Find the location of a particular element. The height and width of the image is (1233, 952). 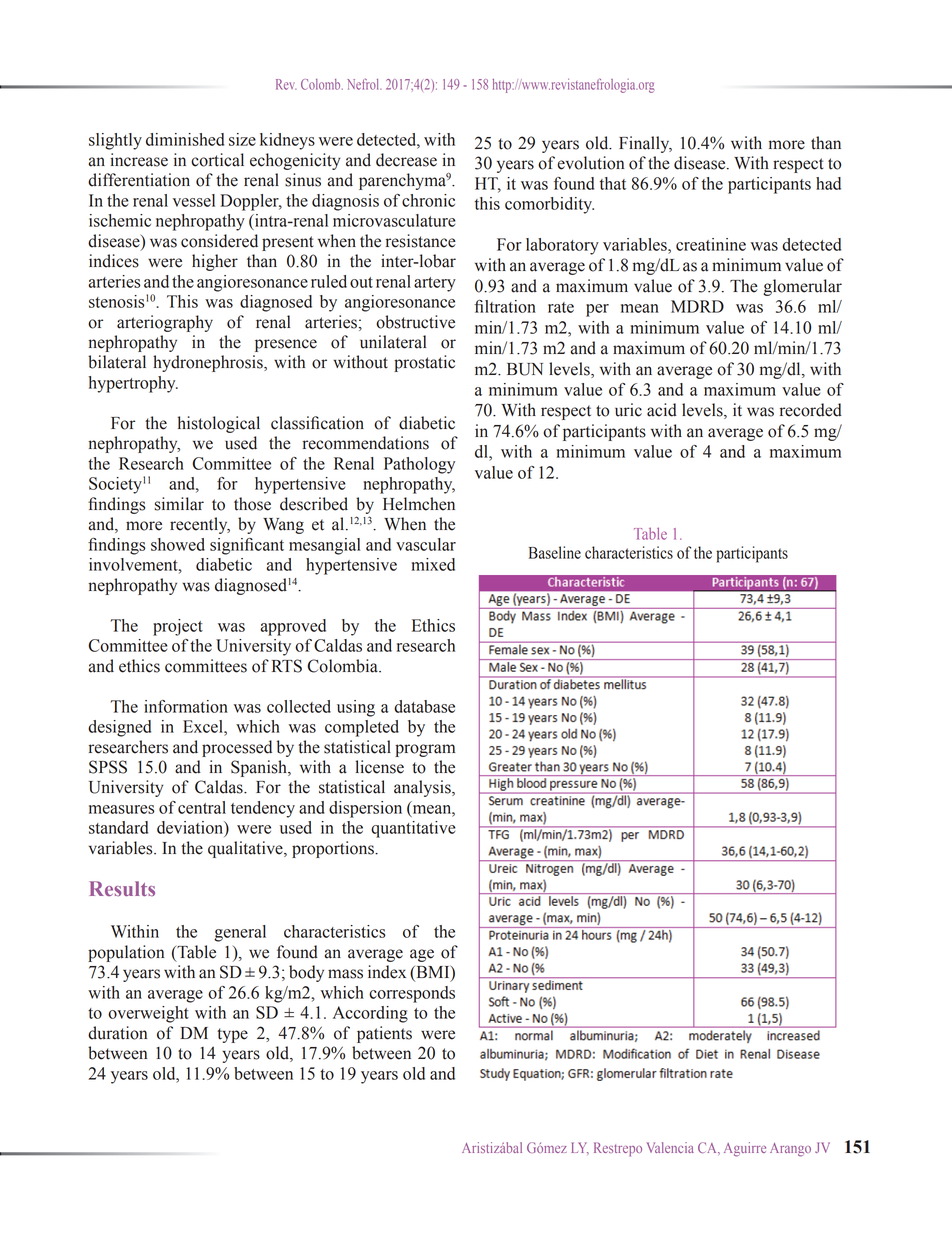

had is located at coordinates (828, 183).
